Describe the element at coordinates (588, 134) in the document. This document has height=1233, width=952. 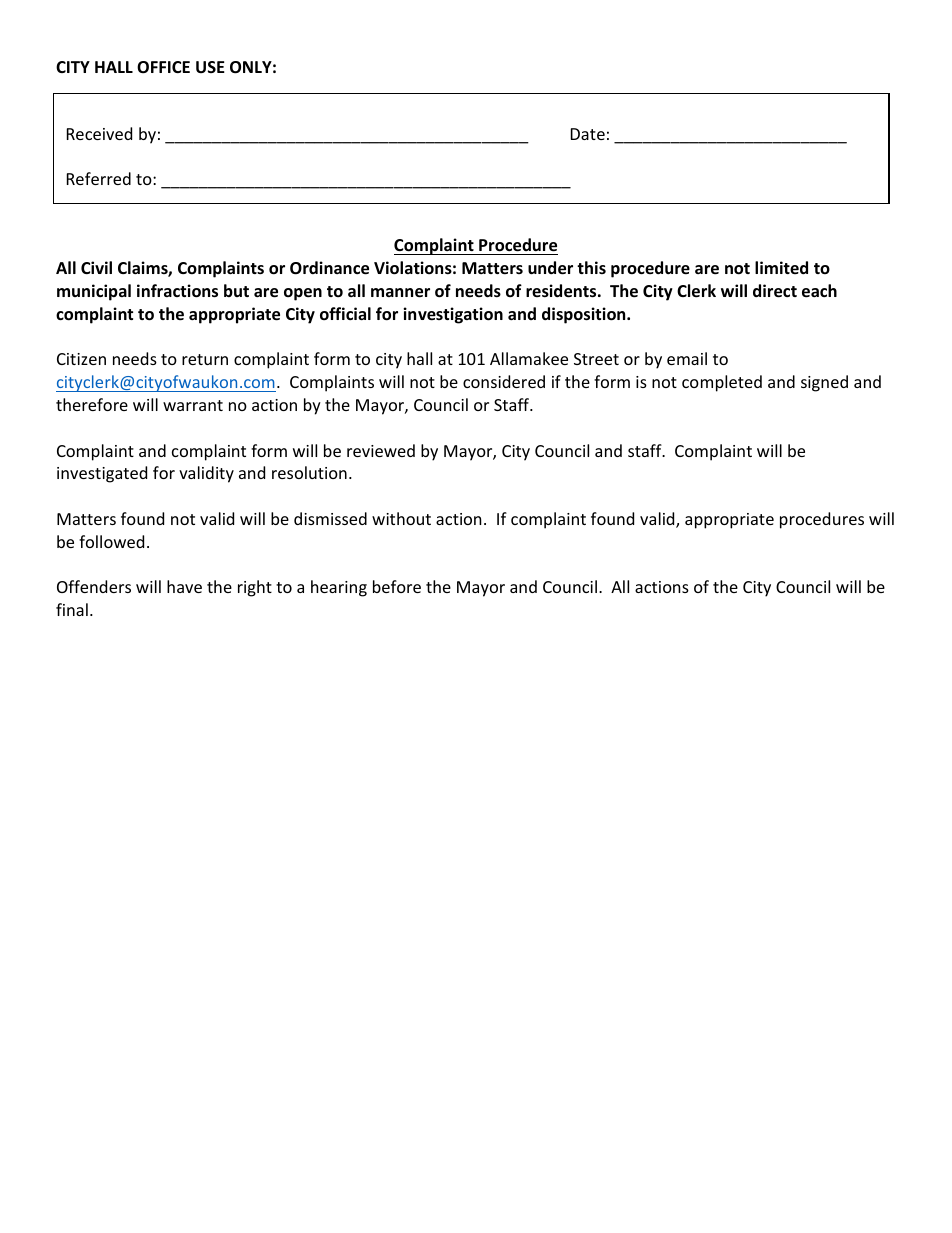
I see `Date` at that location.
